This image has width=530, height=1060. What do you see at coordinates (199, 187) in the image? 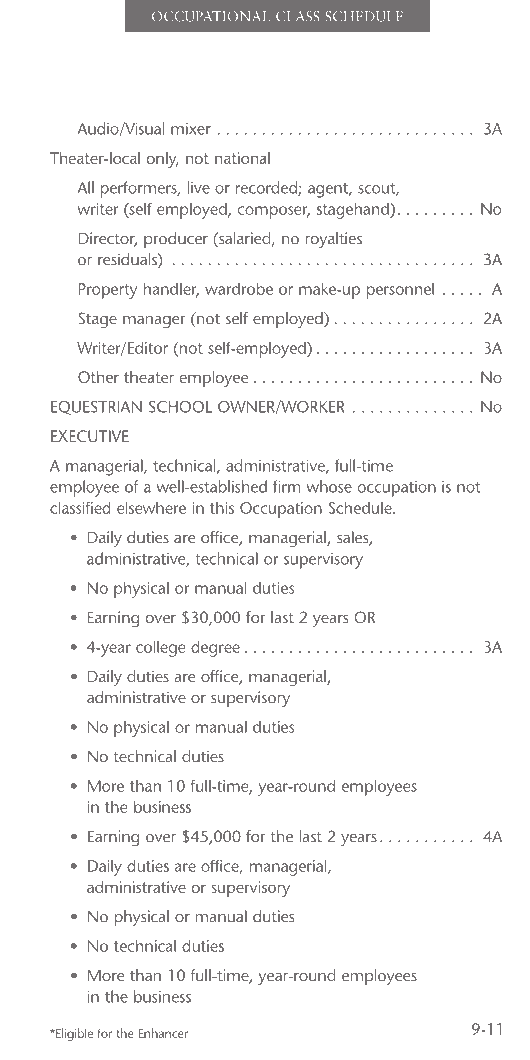
I see `live` at bounding box center [199, 187].
